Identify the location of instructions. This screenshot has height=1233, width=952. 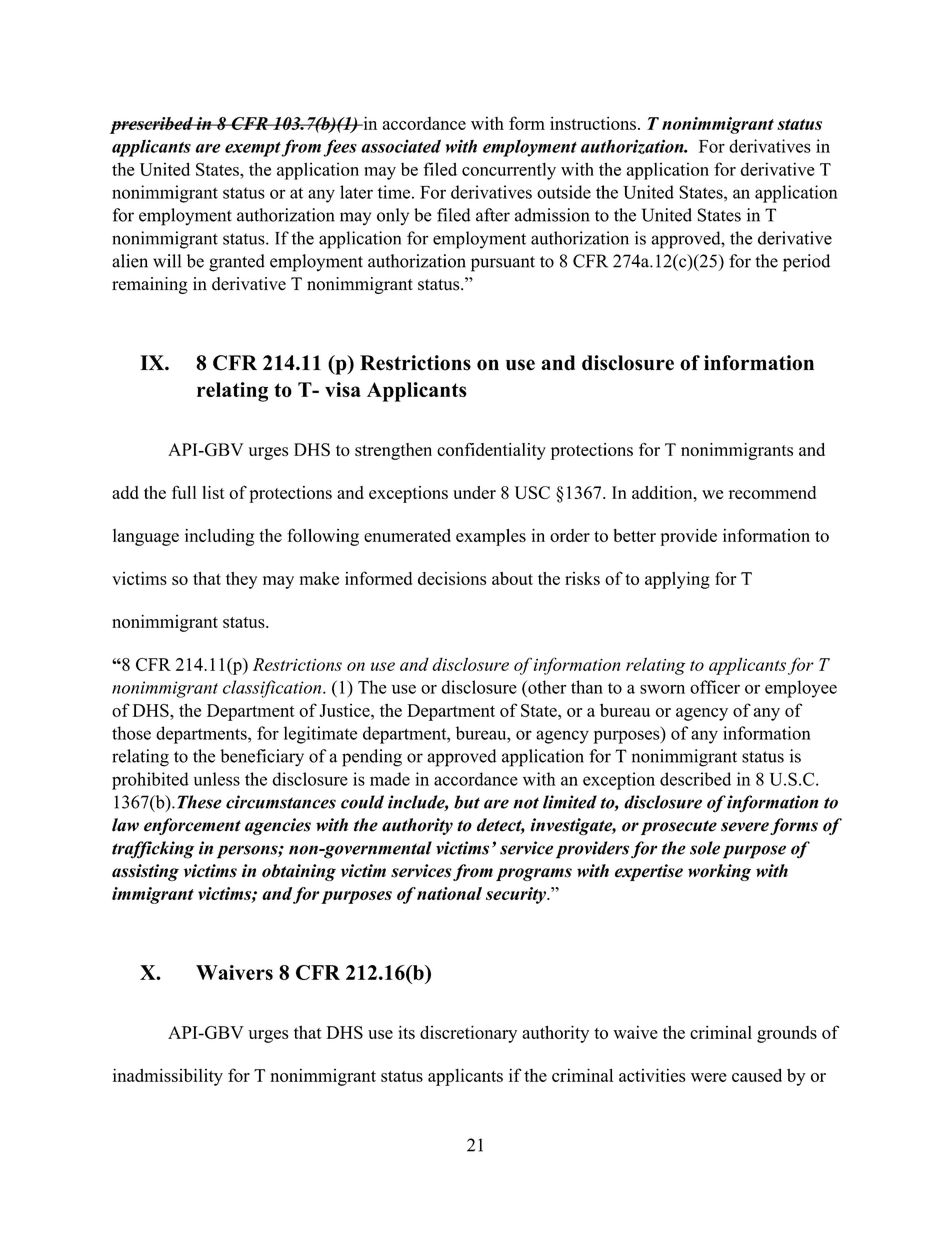
(593, 123).
